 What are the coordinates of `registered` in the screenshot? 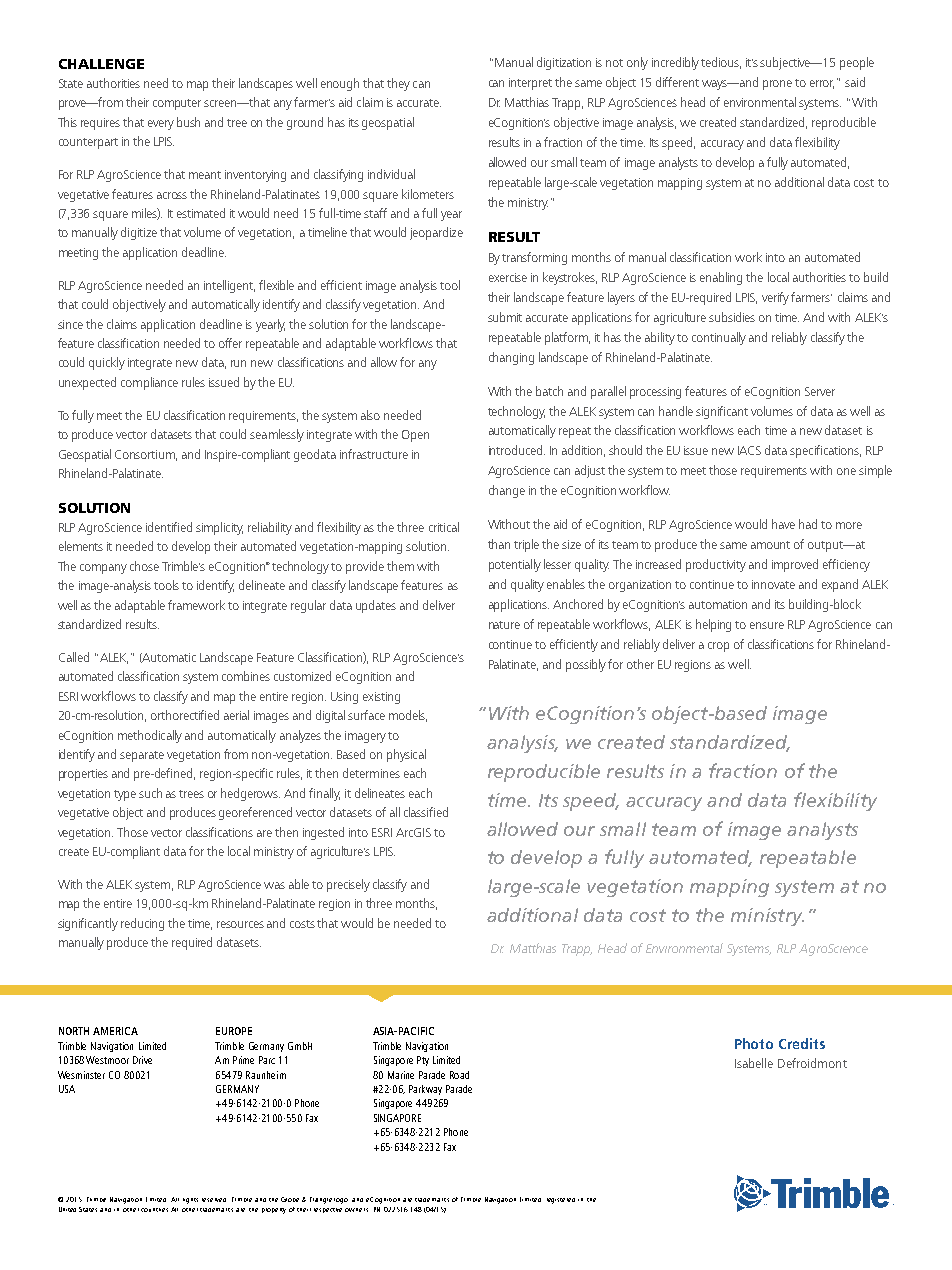 It's located at (561, 1201).
